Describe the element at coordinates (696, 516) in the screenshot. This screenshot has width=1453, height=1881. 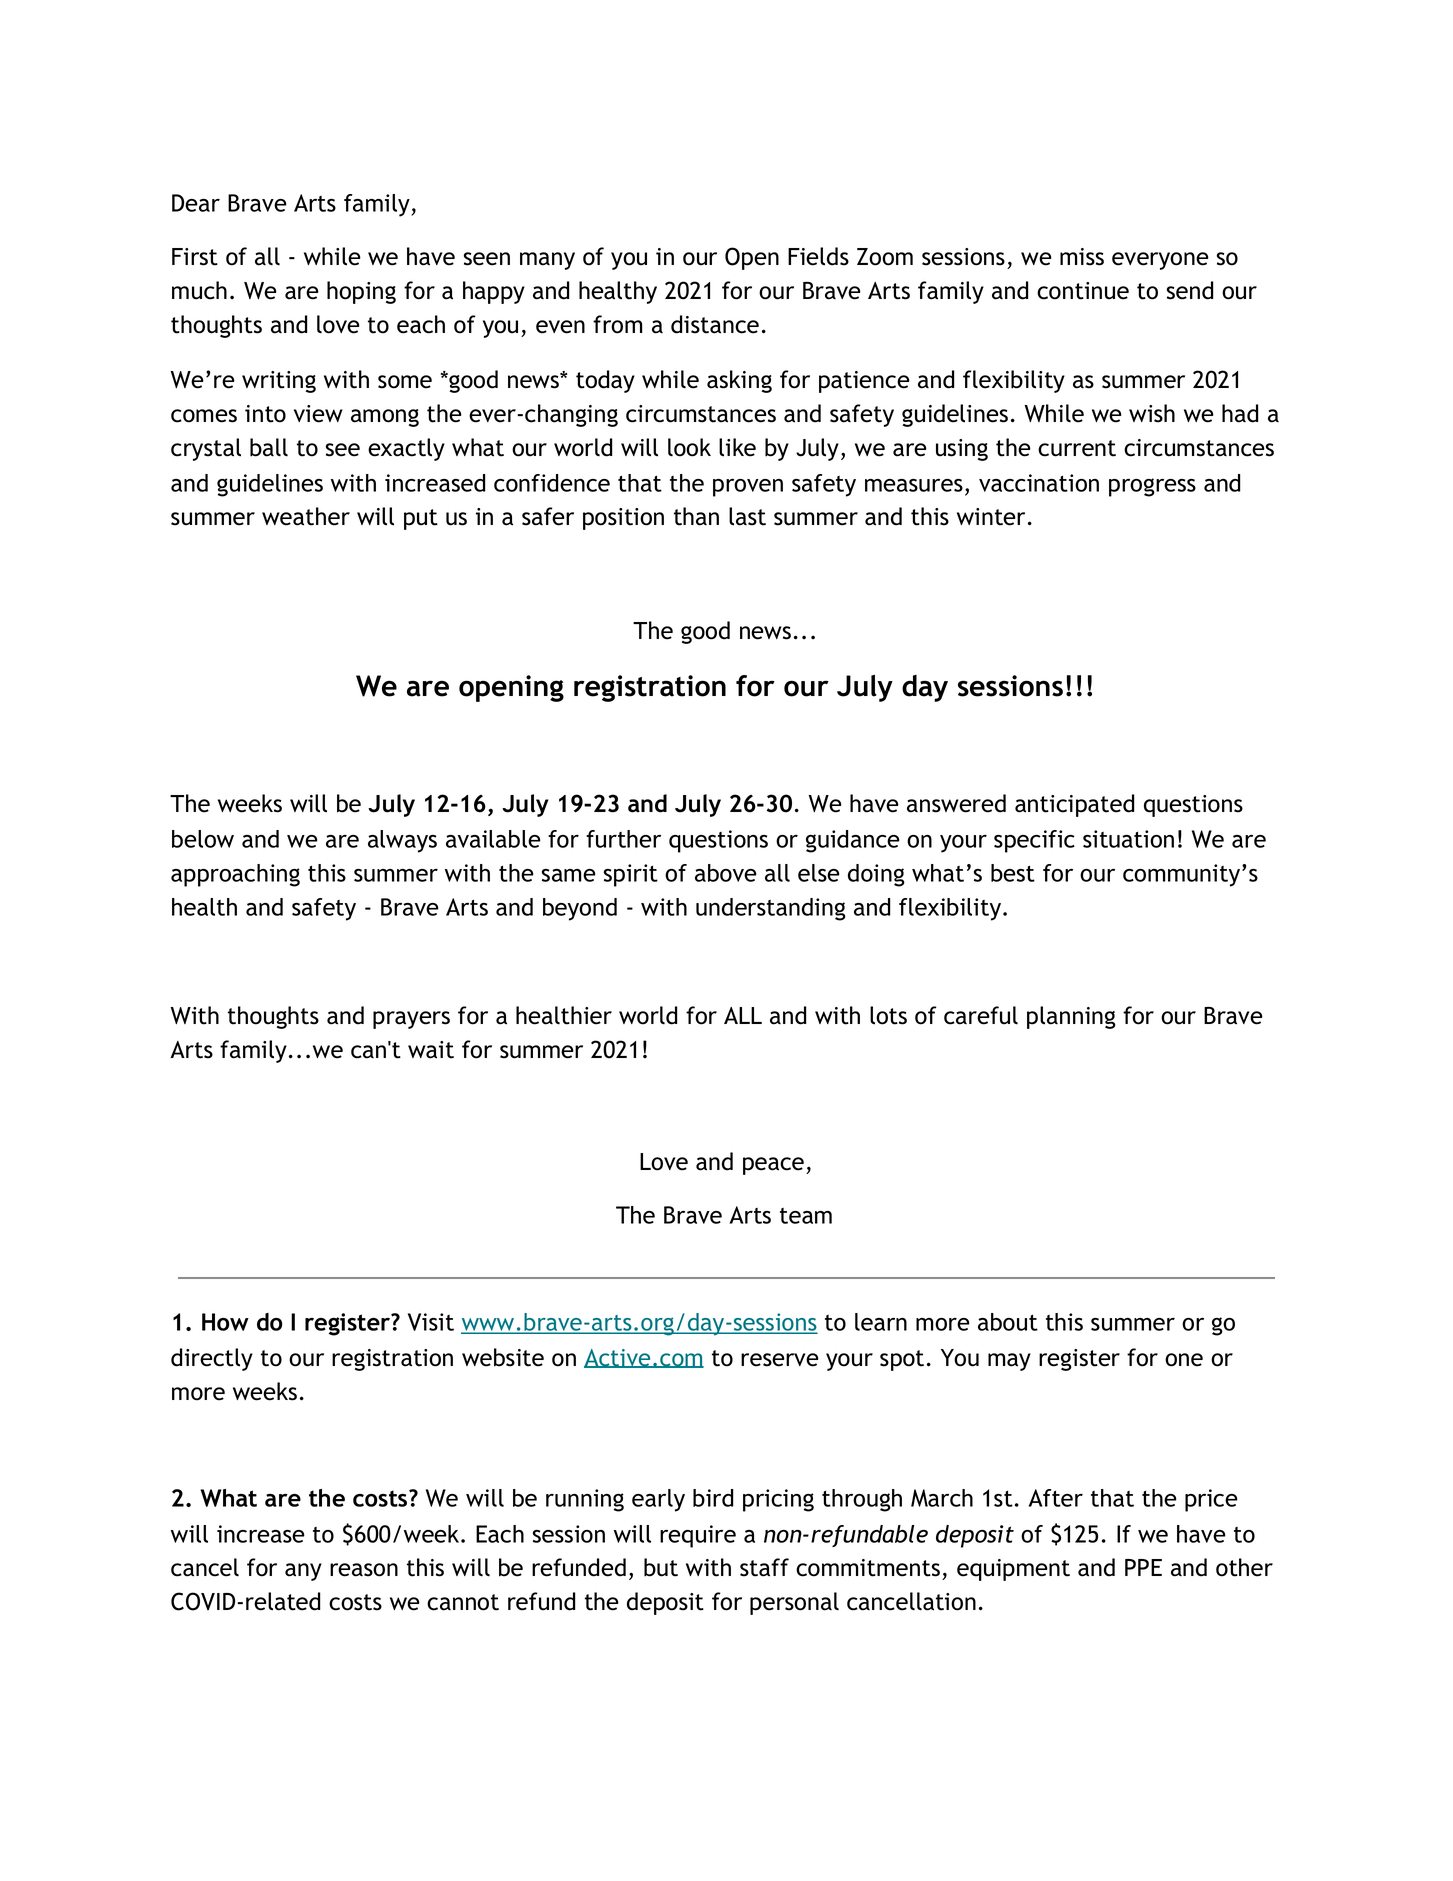
I see `than` at that location.
